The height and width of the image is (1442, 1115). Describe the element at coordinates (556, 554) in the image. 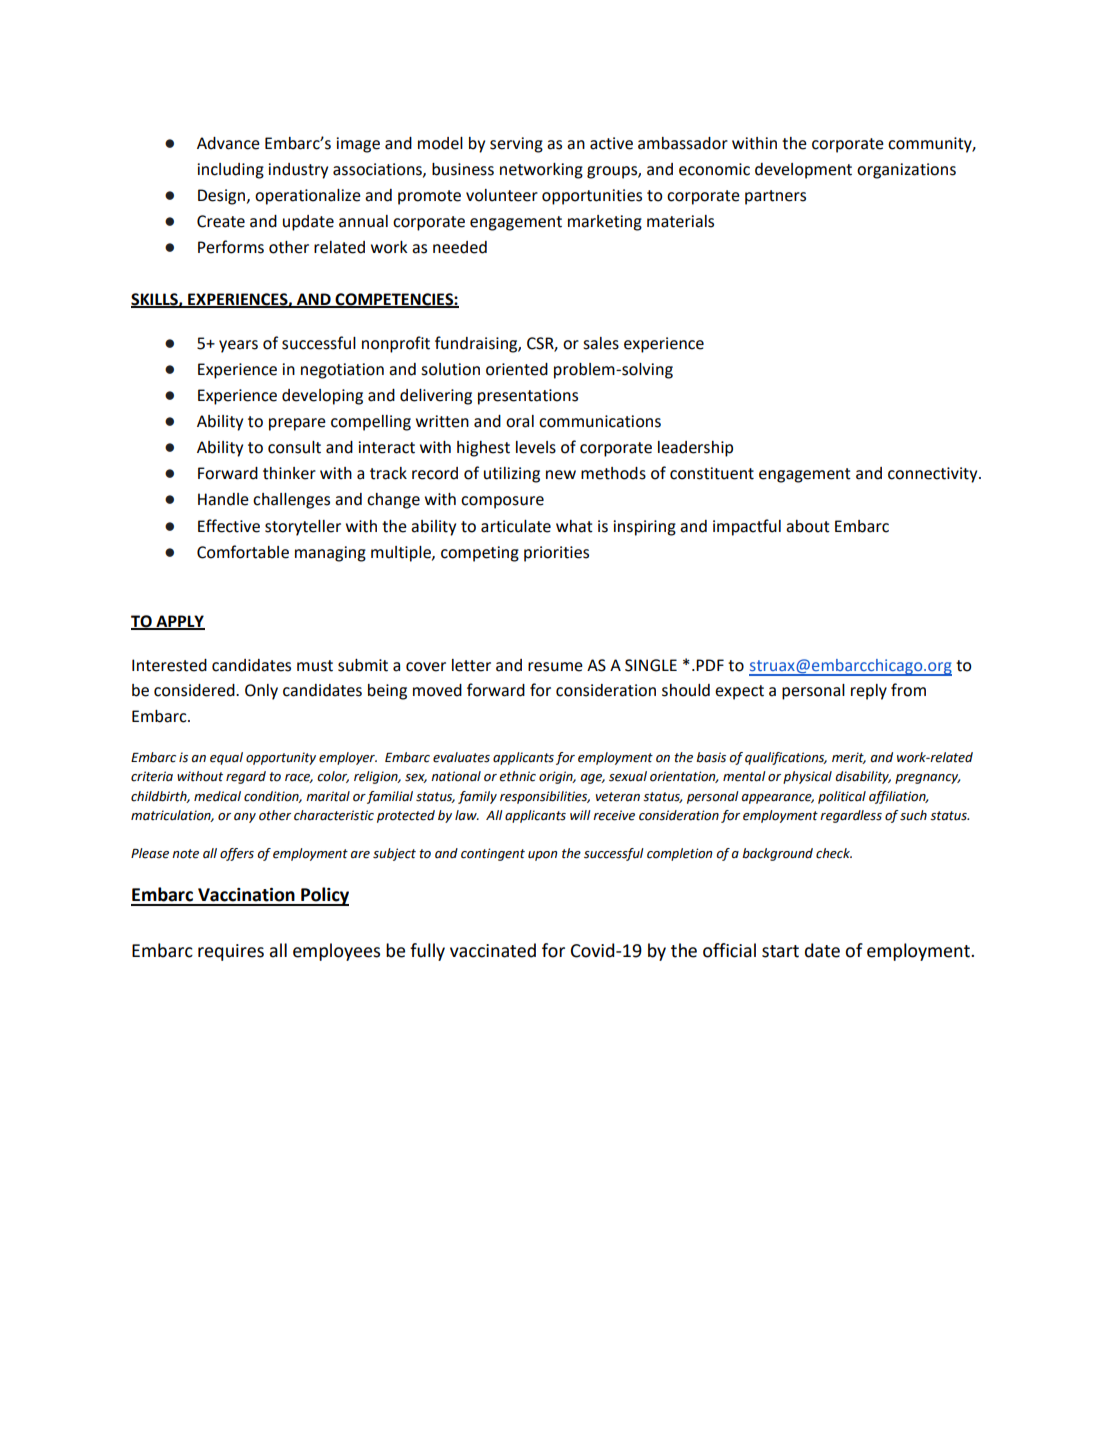

I see `priorities` at that location.
